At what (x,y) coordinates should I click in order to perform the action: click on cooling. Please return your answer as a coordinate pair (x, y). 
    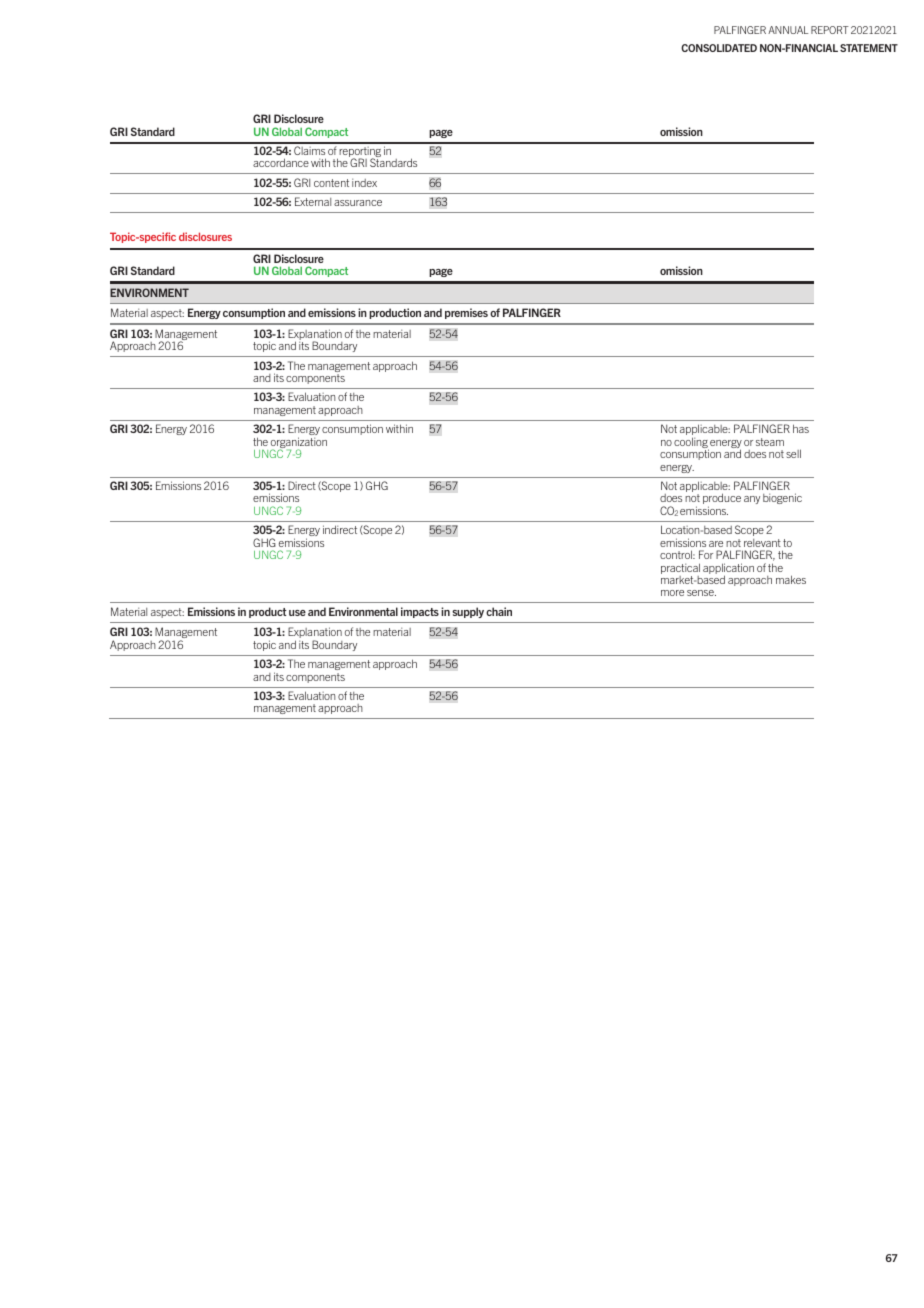
    Looking at the image, I should click on (691, 444).
